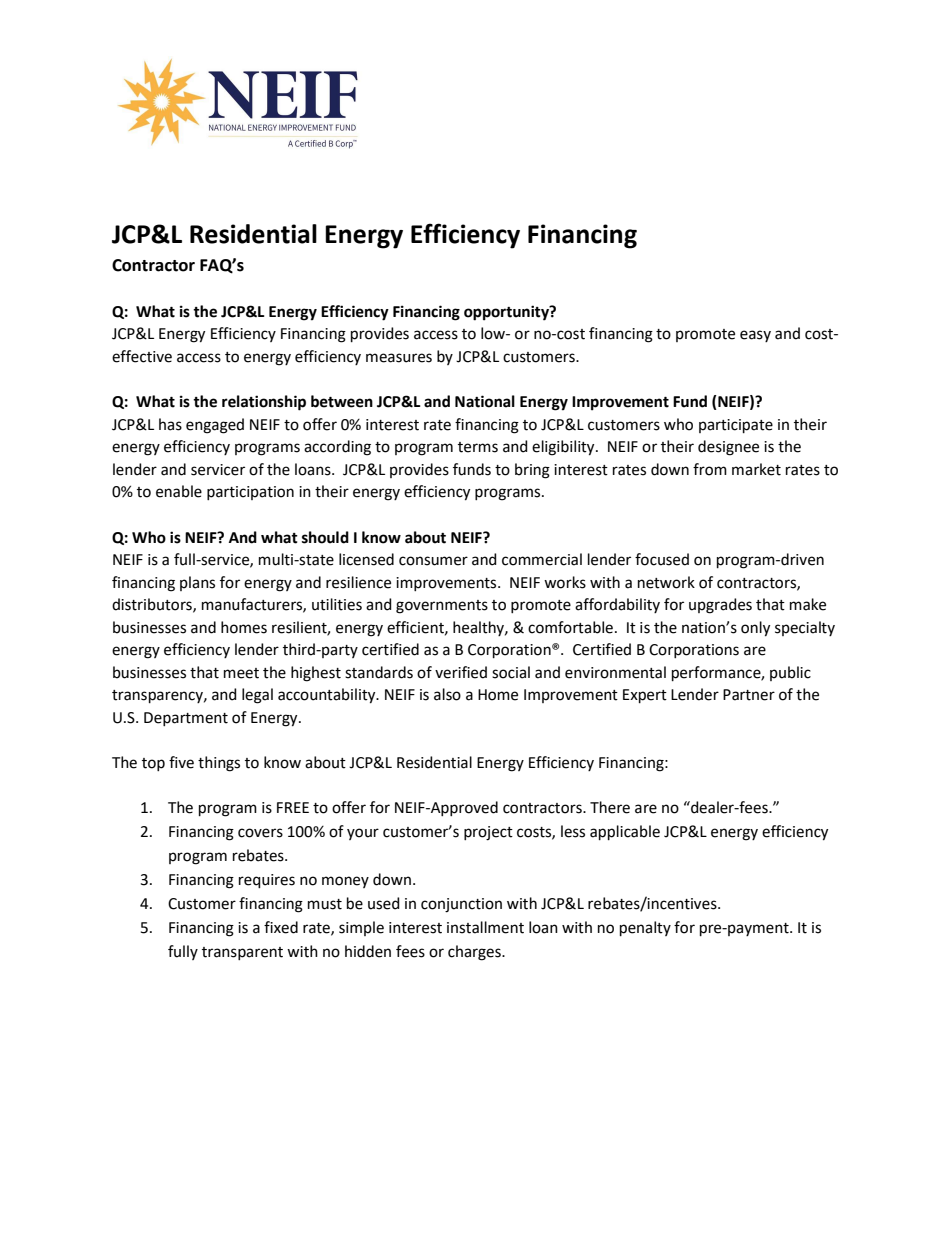  Describe the element at coordinates (447, 694) in the page. I see `also` at that location.
